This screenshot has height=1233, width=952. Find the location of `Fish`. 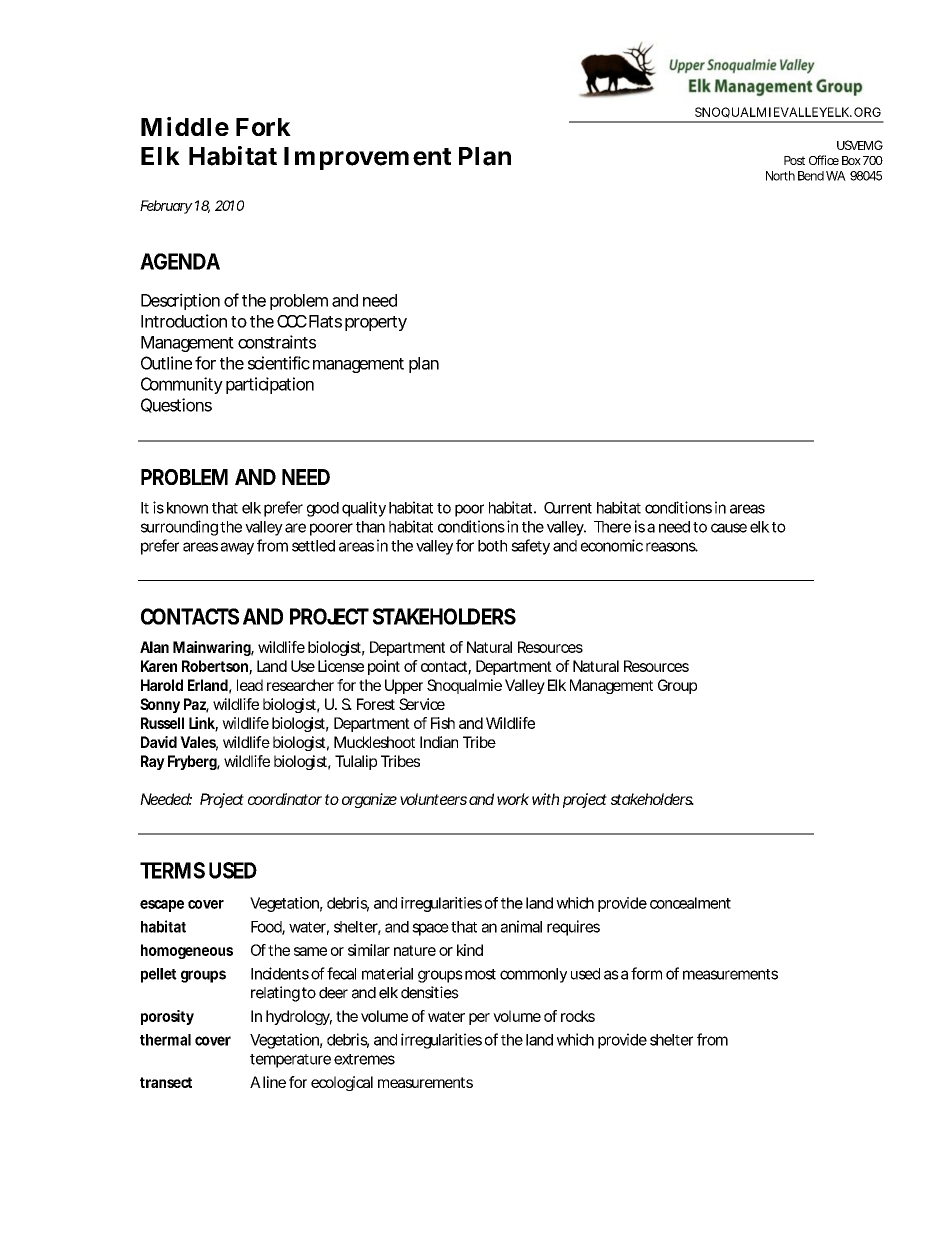

Fish is located at coordinates (443, 723).
